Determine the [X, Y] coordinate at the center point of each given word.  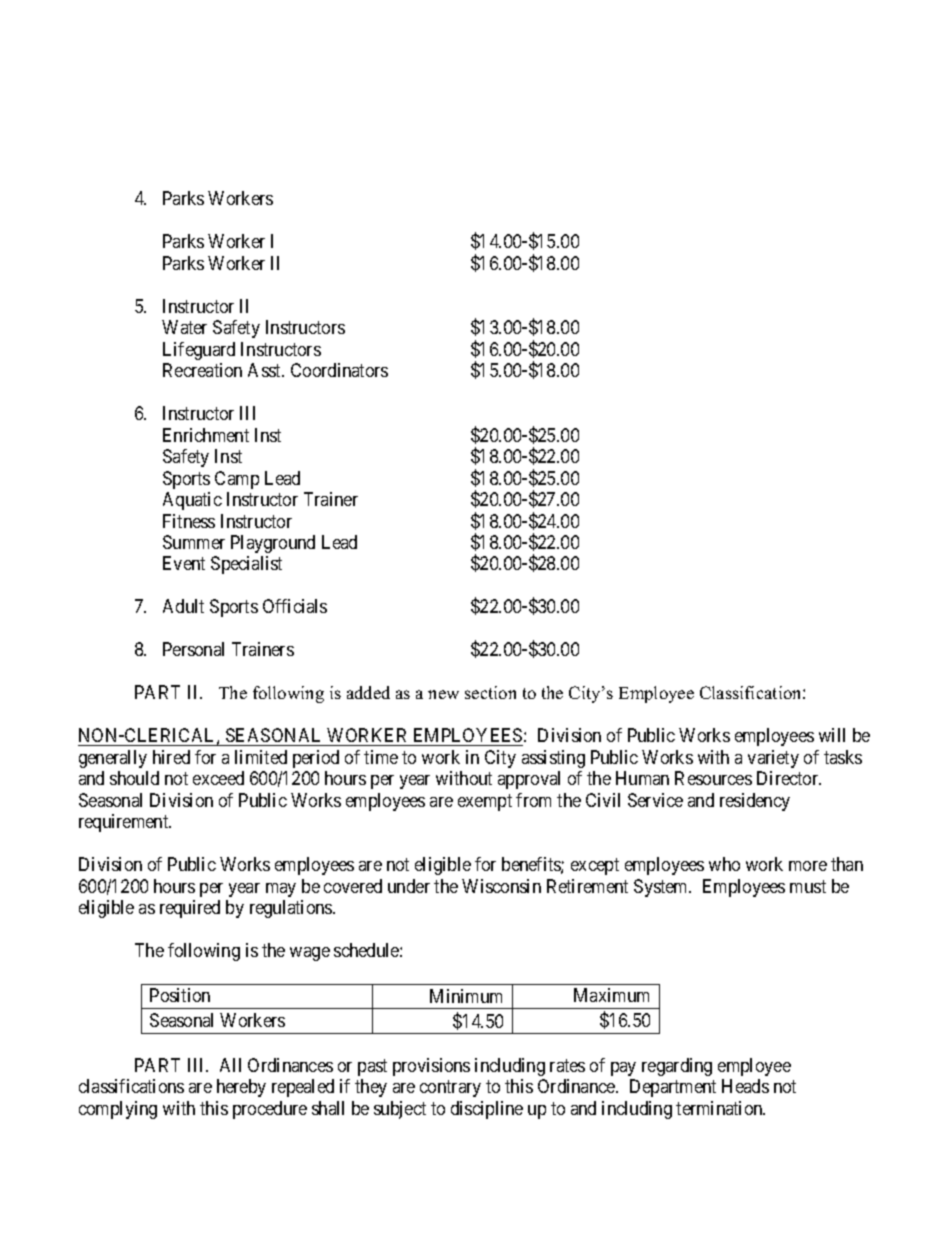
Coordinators [339, 370]
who [724, 864]
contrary [450, 1088]
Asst [266, 370]
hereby [241, 1088]
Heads [745, 1086]
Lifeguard [199, 351]
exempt [485, 802]
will [832, 735]
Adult [183, 606]
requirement [125, 823]
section [490, 692]
